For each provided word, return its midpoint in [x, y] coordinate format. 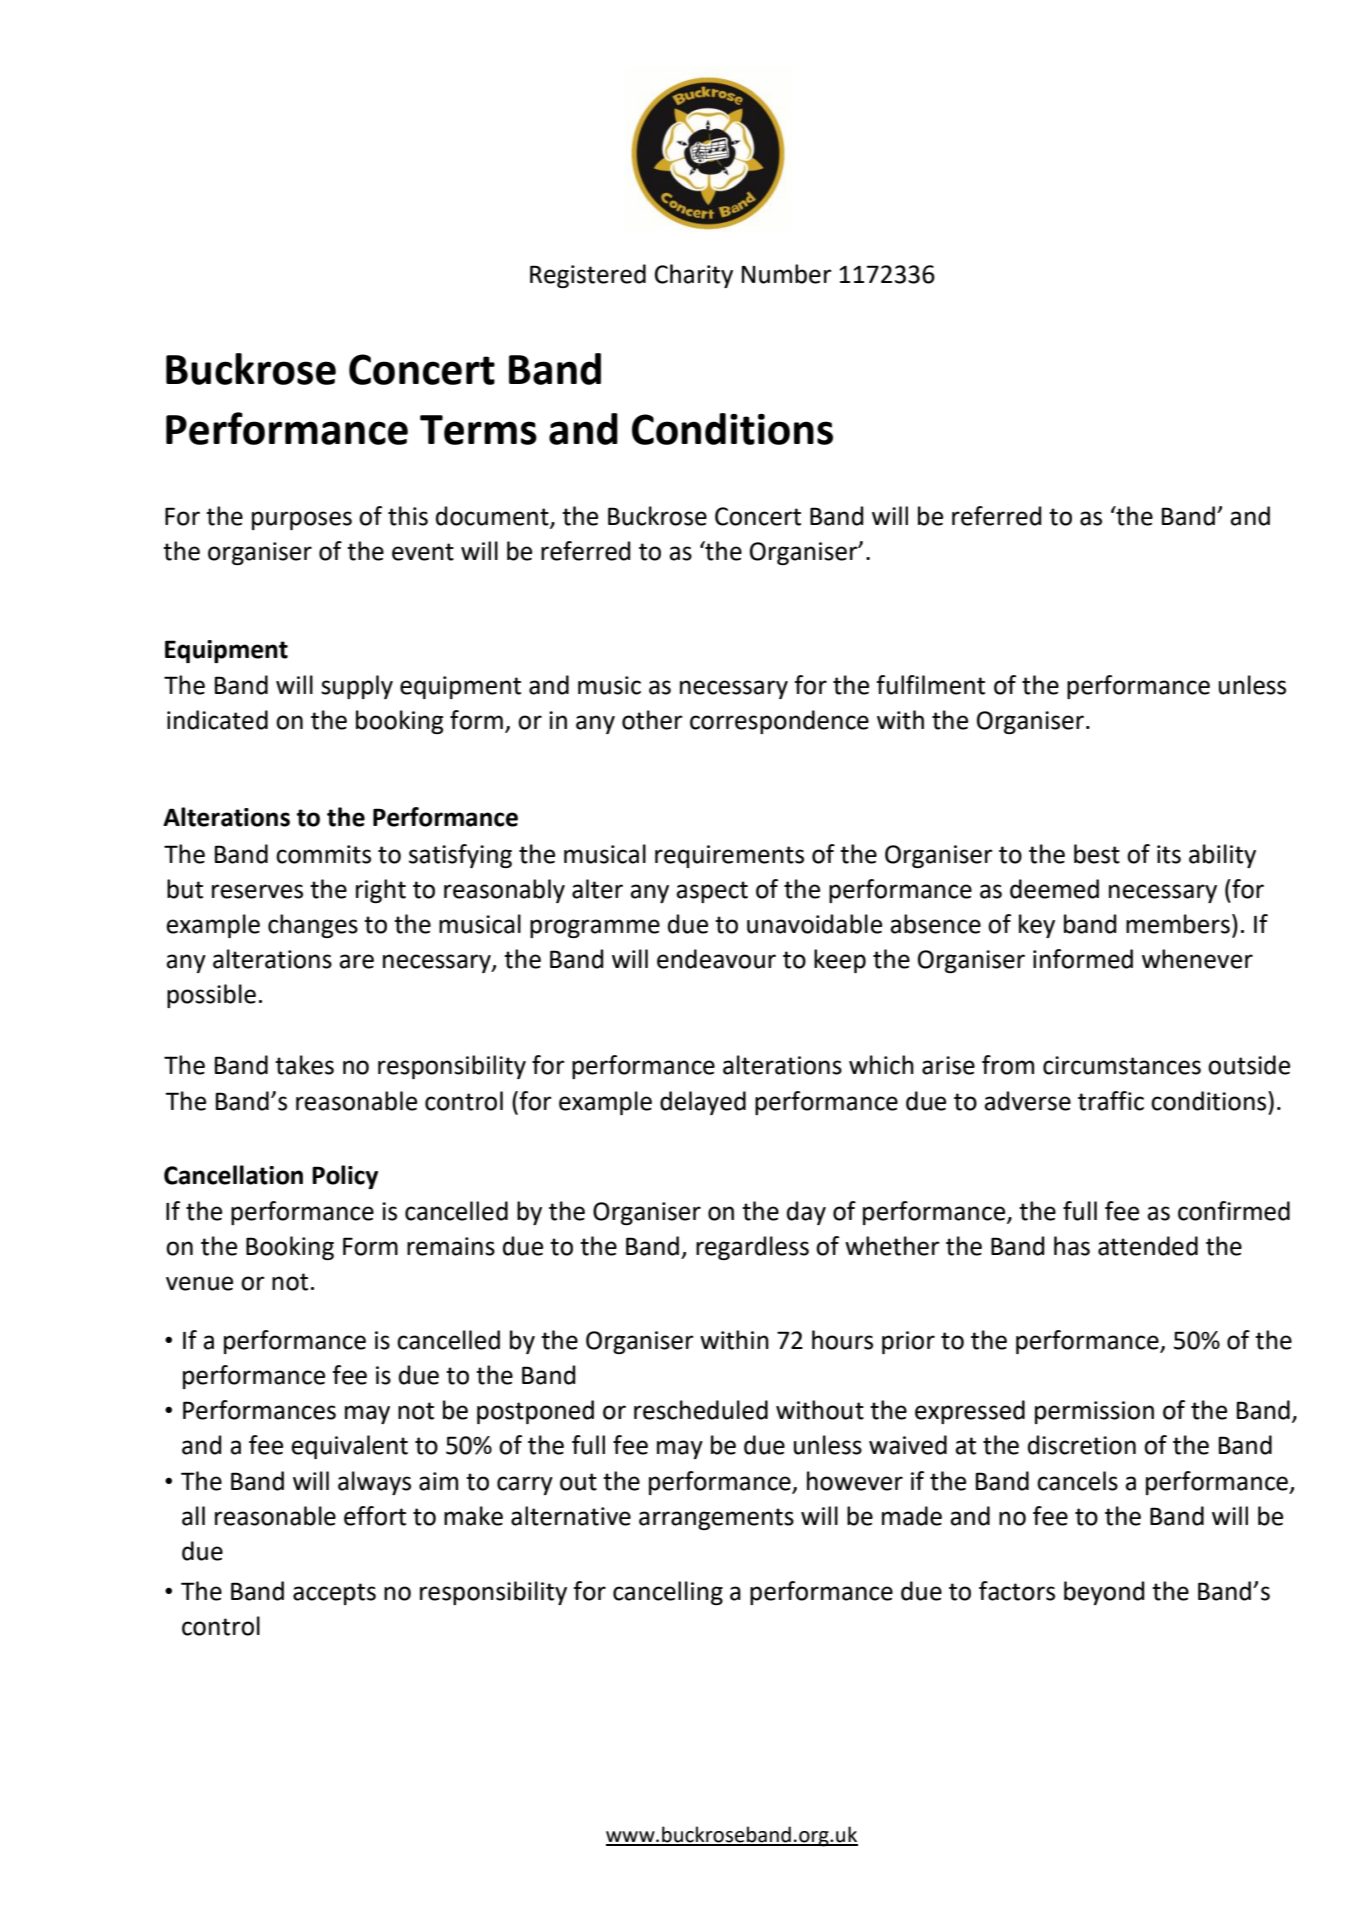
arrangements [716, 1519]
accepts [334, 1594]
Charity [694, 276]
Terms [478, 430]
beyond [1104, 1593]
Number [787, 274]
